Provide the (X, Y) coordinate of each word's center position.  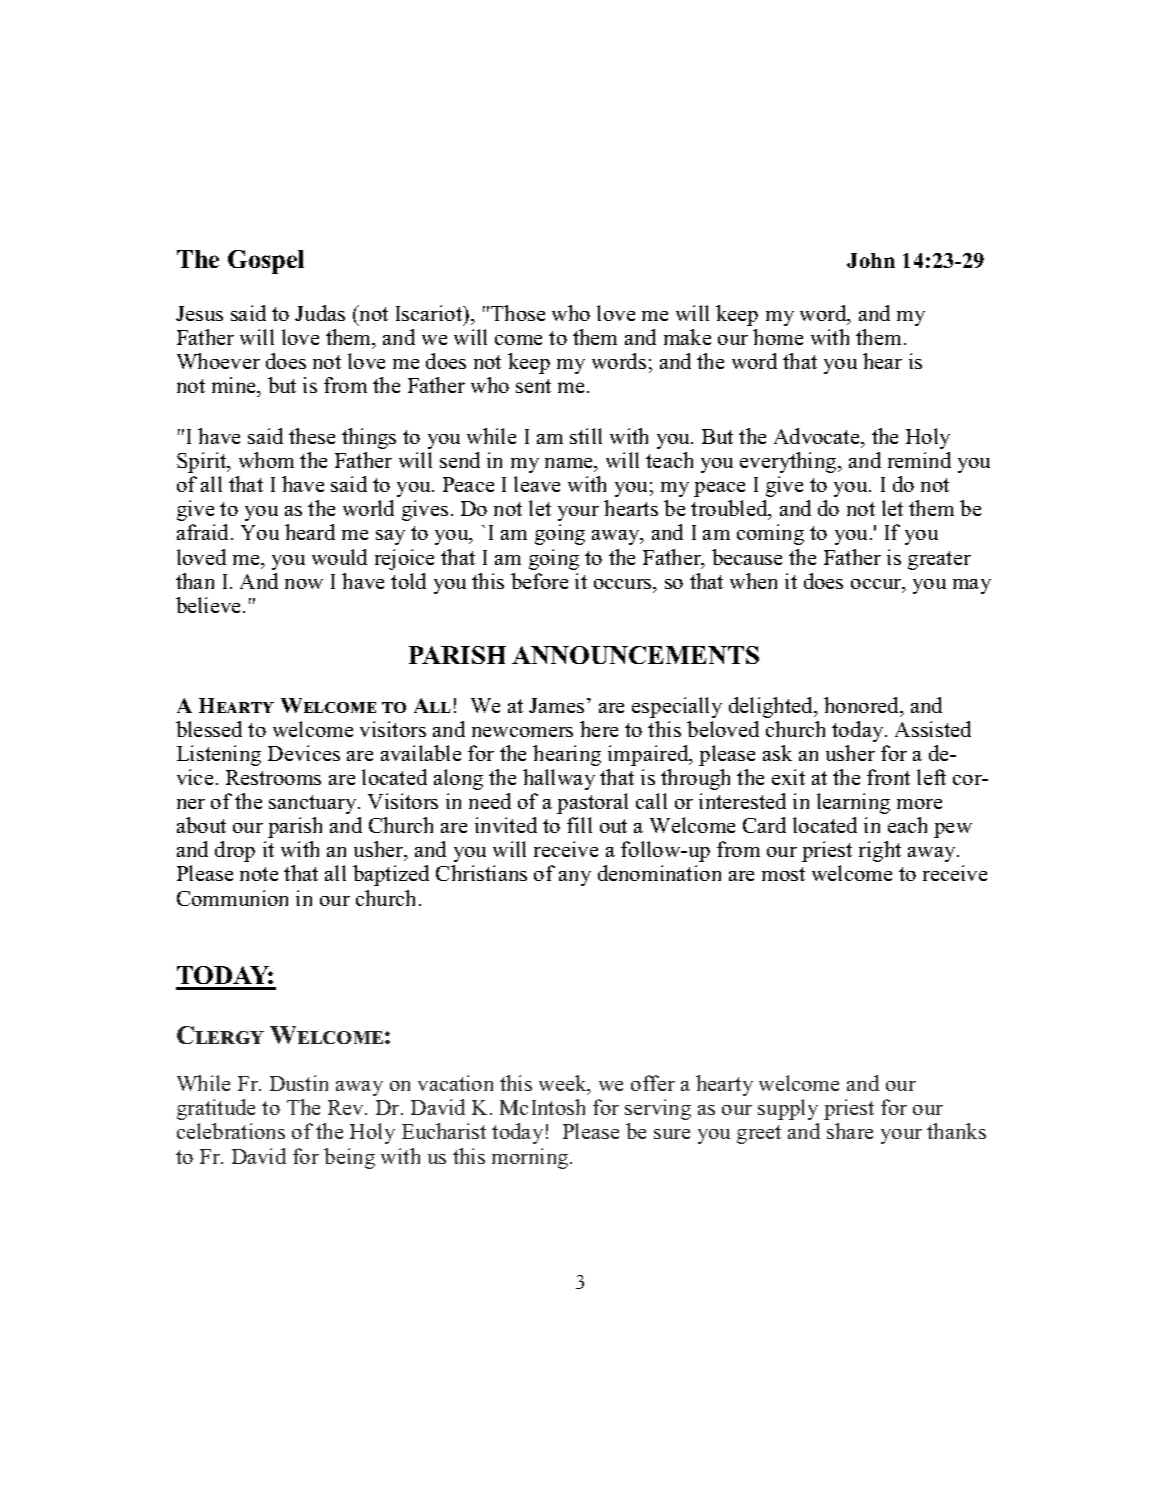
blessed (209, 729)
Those (518, 313)
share (850, 1131)
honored (863, 706)
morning (531, 1158)
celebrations (231, 1131)
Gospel (266, 262)
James (556, 705)
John (871, 260)
